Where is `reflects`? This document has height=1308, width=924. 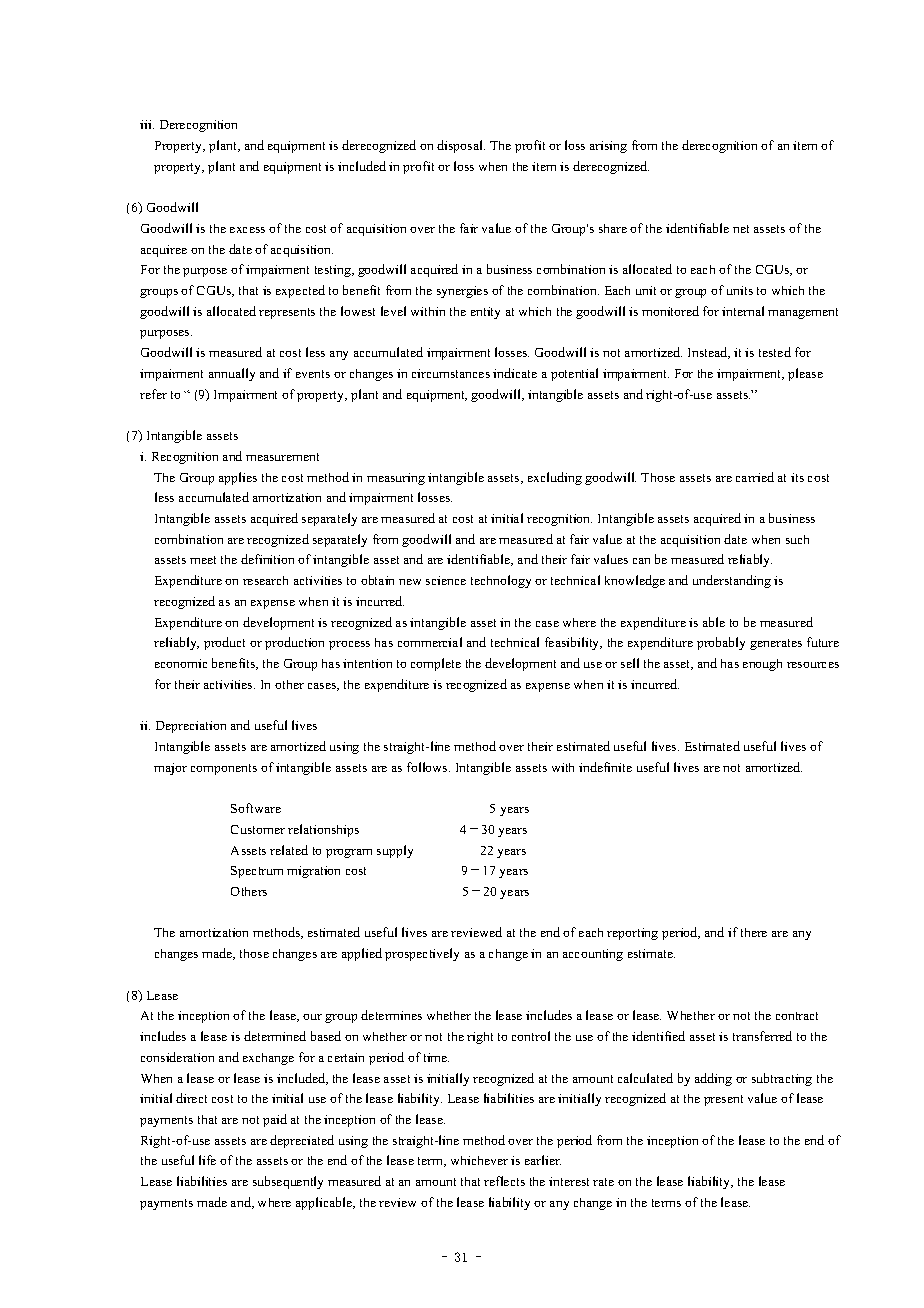 reflects is located at coordinates (504, 1181).
